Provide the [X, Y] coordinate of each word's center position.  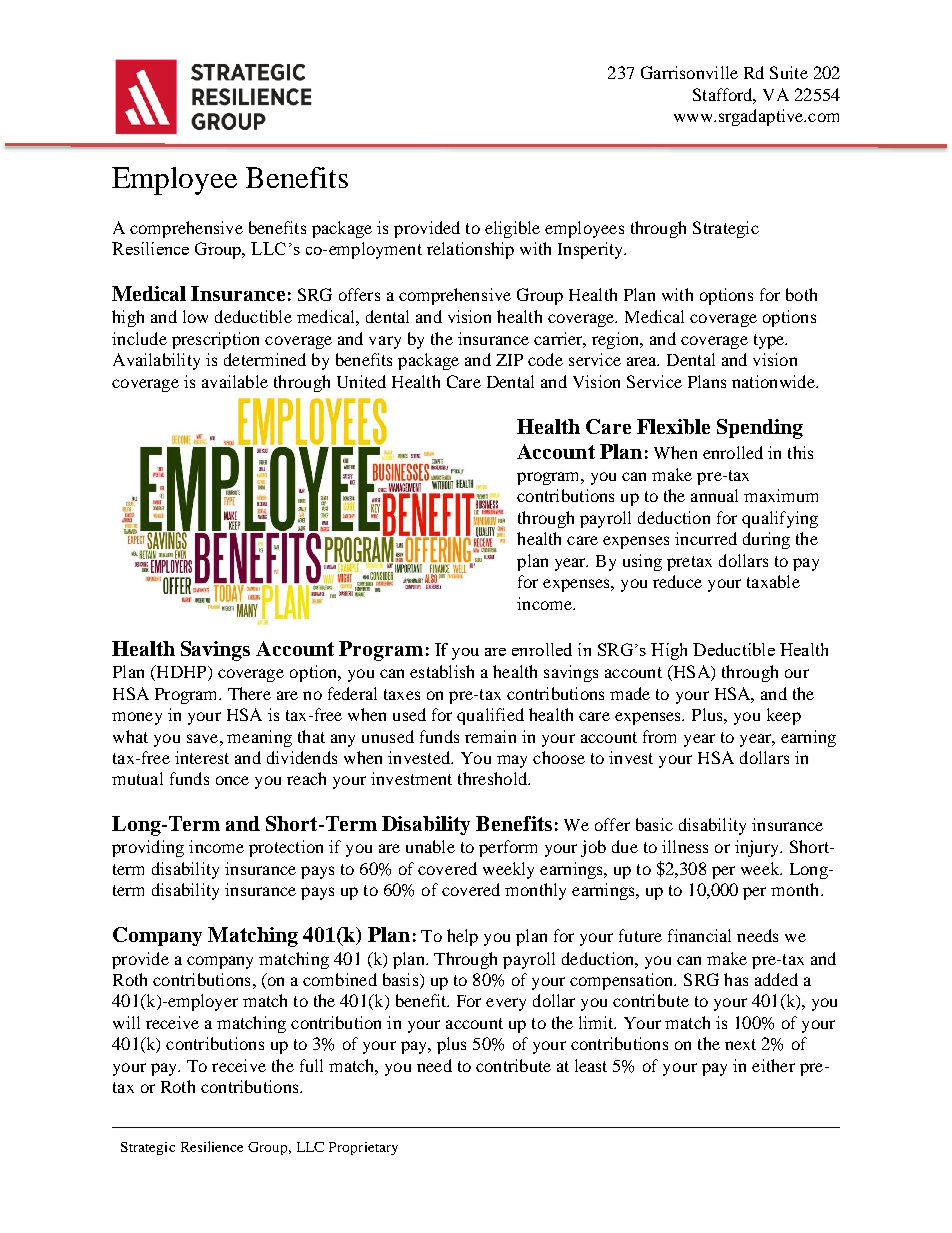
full [311, 1065]
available [235, 381]
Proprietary [363, 1148]
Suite [789, 72]
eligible [512, 229]
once [232, 780]
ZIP [509, 360]
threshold [493, 778]
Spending [760, 429]
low [195, 316]
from [659, 736]
